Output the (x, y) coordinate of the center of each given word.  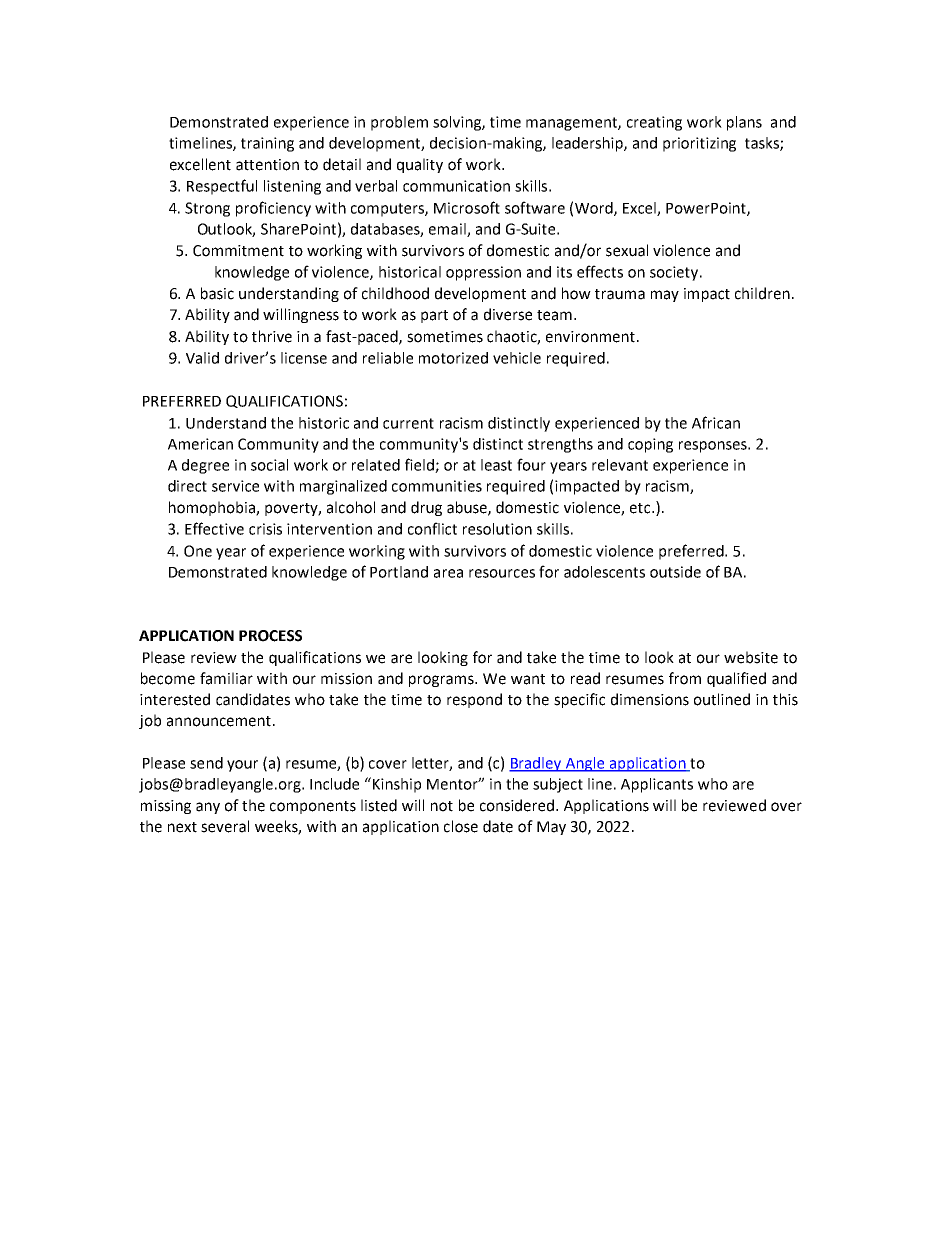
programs (442, 681)
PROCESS (270, 636)
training (267, 144)
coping (650, 445)
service (235, 486)
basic (217, 293)
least (496, 465)
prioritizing (699, 144)
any (208, 808)
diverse (508, 314)
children (762, 293)
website (751, 657)
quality (420, 165)
